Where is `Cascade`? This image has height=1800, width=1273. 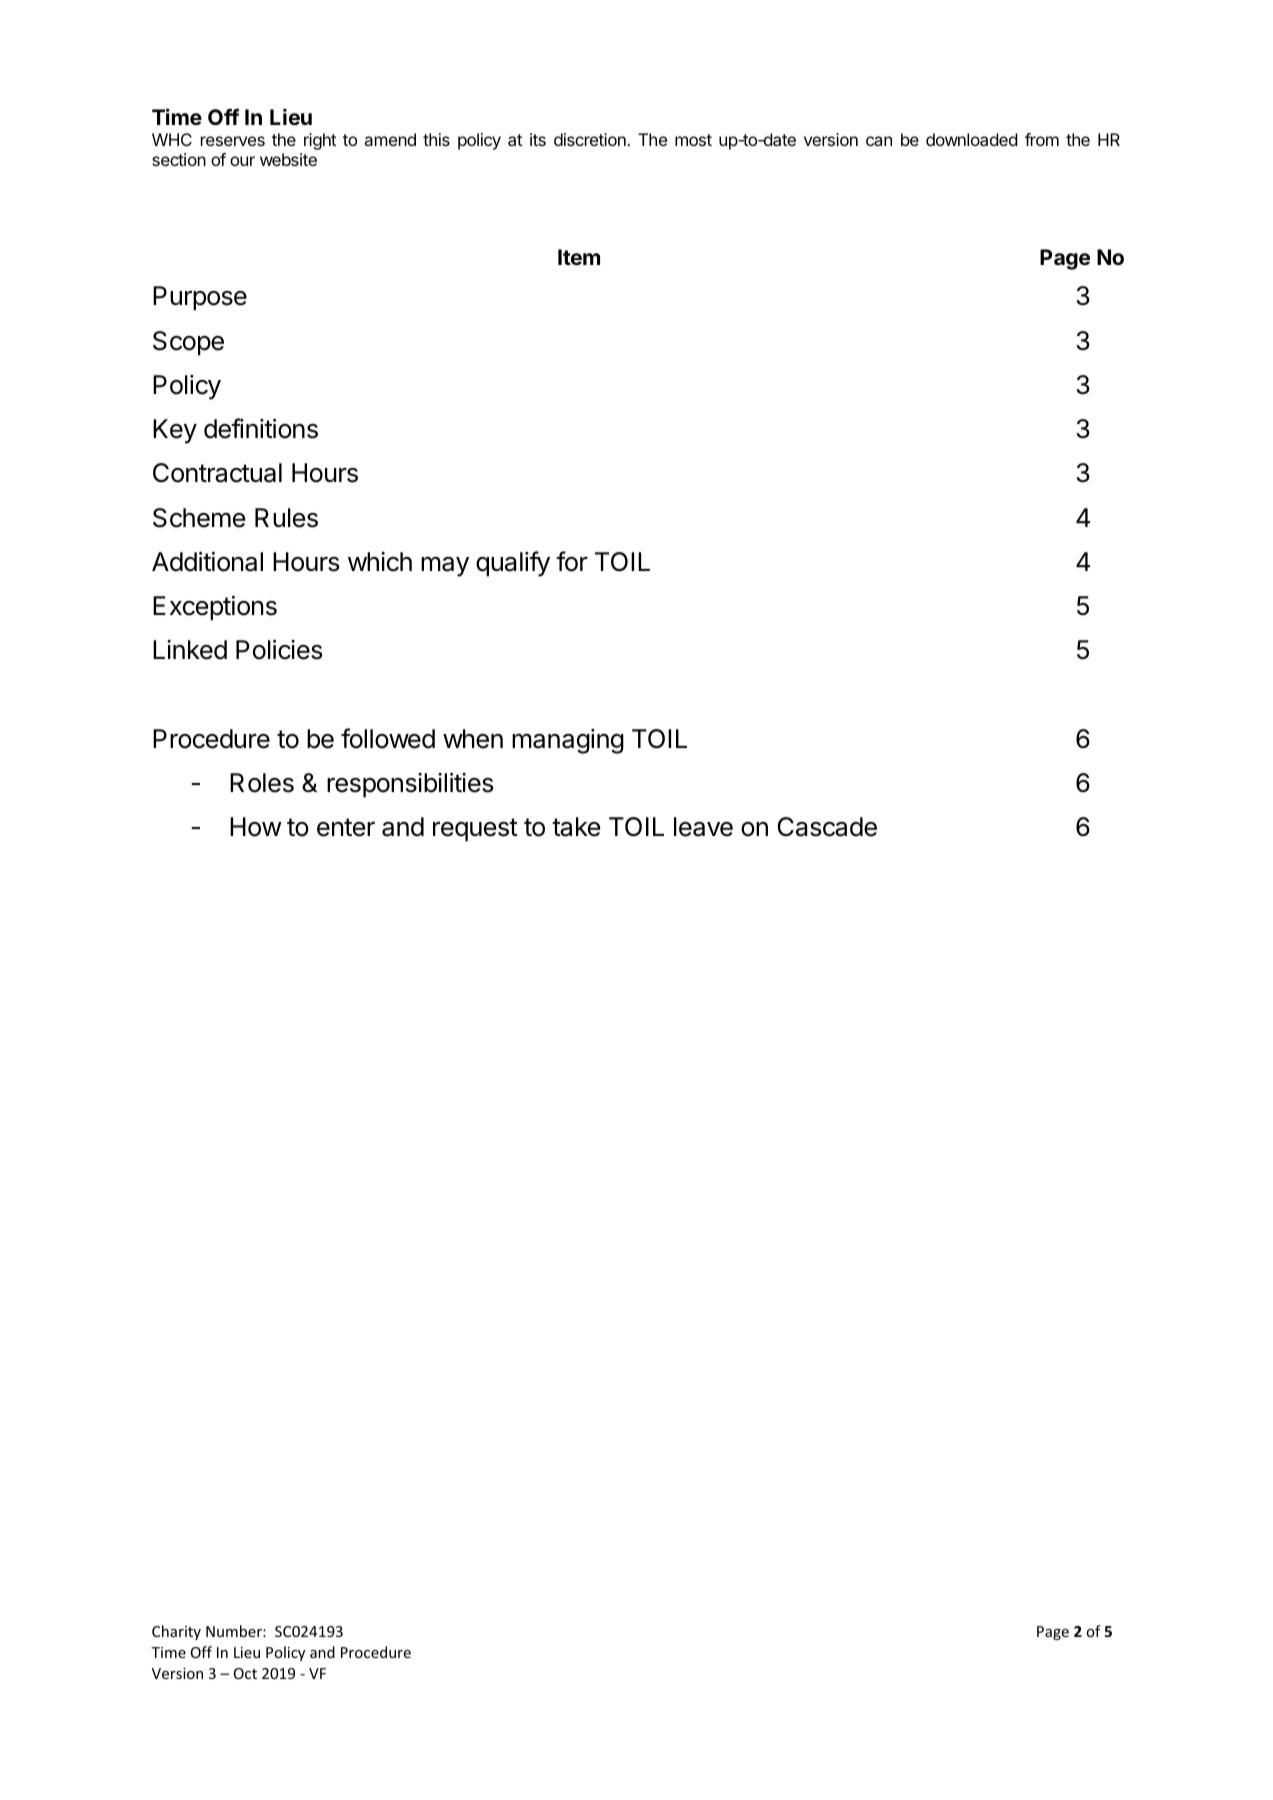
Cascade is located at coordinates (827, 827).
